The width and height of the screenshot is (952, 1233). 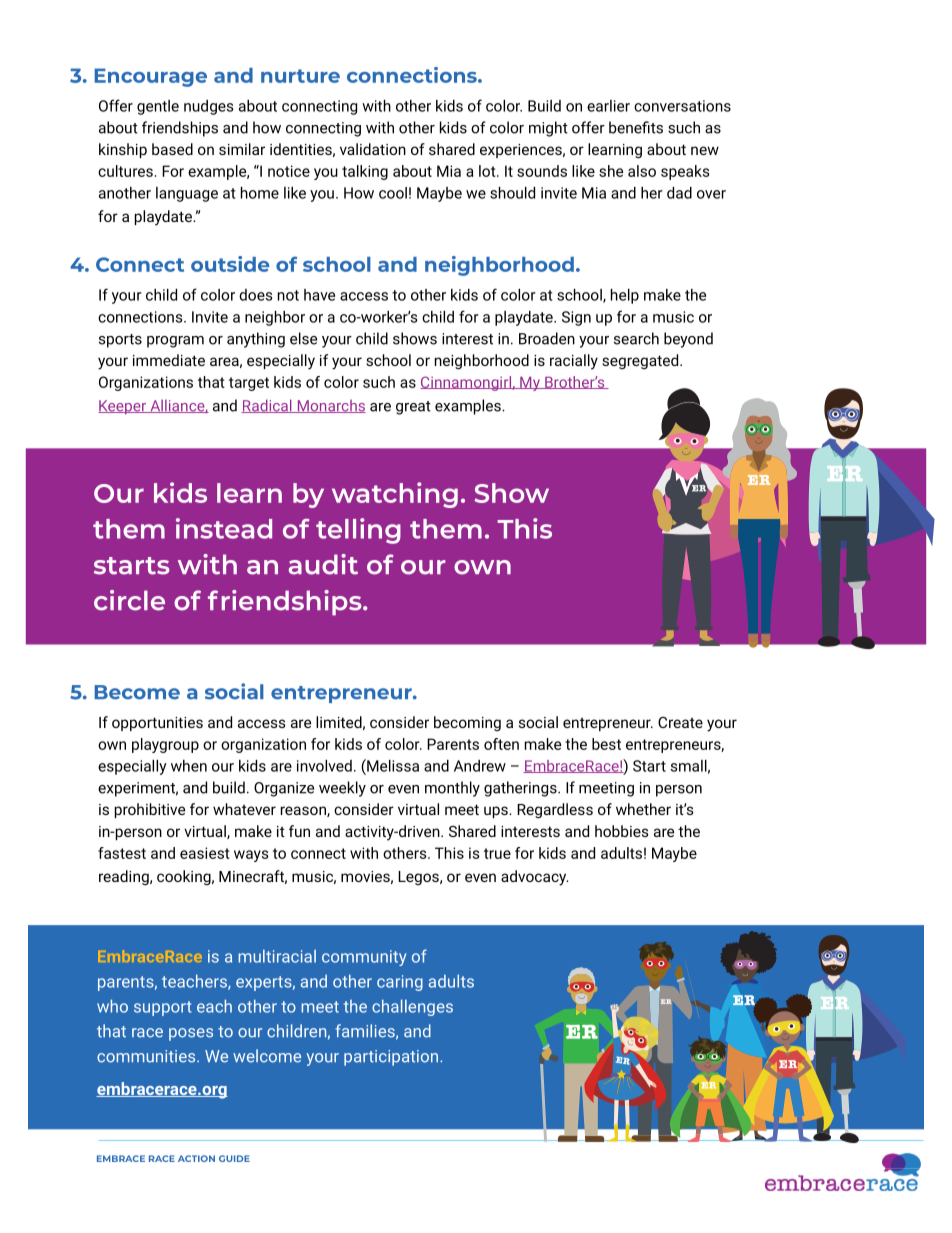 What do you see at coordinates (622, 831) in the screenshot?
I see `hobbies` at bounding box center [622, 831].
